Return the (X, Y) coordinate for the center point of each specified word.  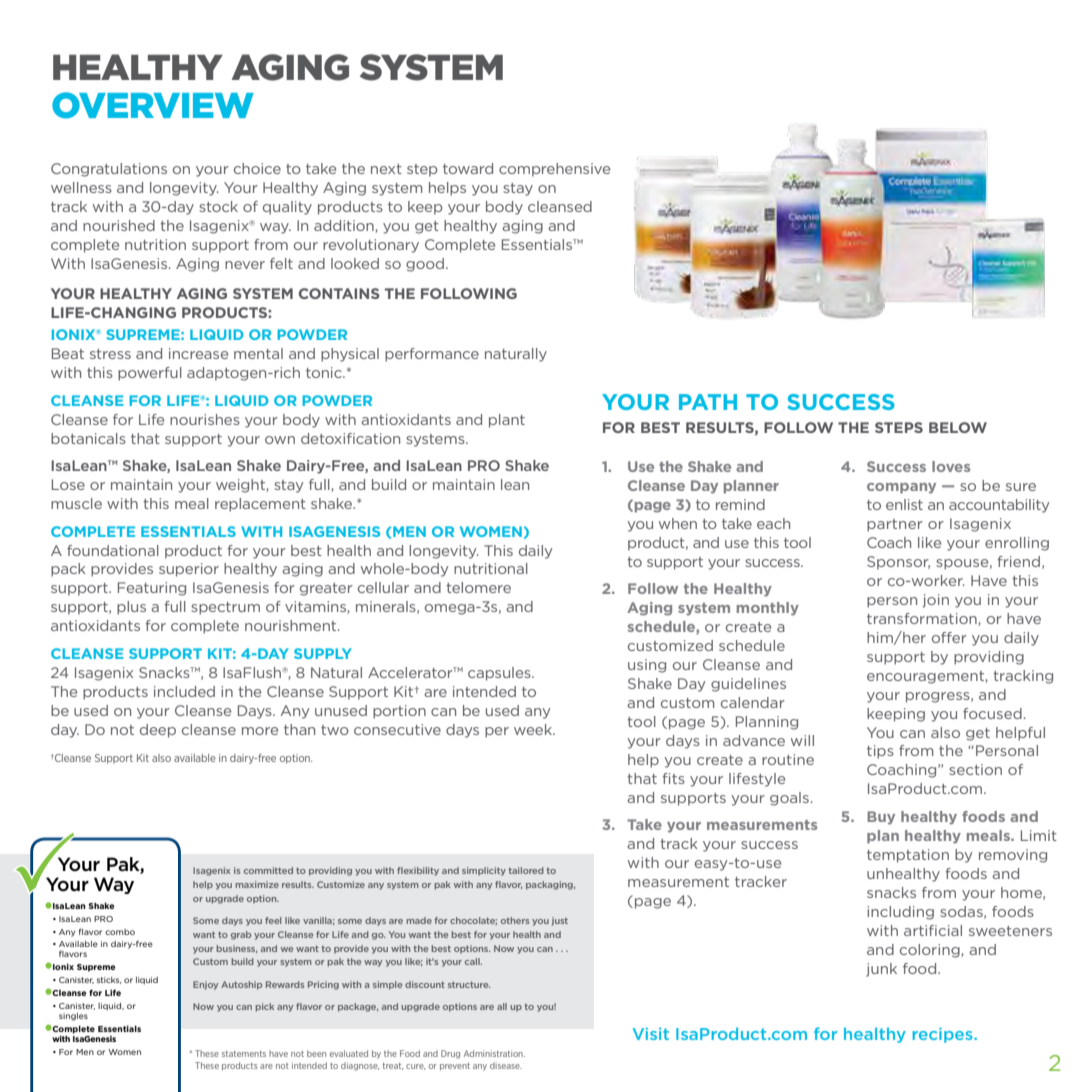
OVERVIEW (153, 105)
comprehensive (554, 170)
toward (468, 168)
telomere (478, 587)
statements (244, 1054)
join (936, 601)
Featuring (152, 589)
